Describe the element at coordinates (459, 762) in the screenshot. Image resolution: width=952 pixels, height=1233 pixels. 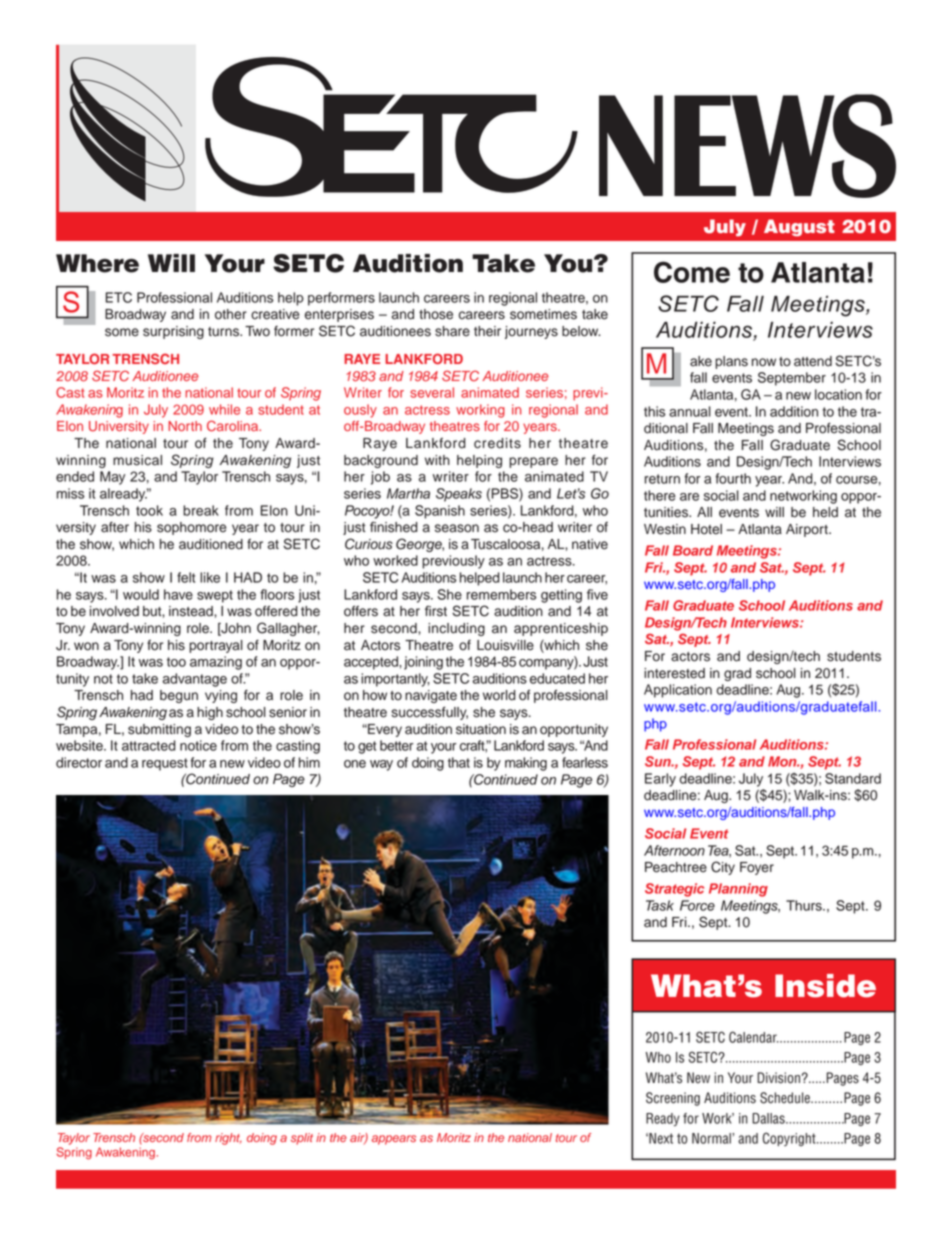
I see `that` at that location.
